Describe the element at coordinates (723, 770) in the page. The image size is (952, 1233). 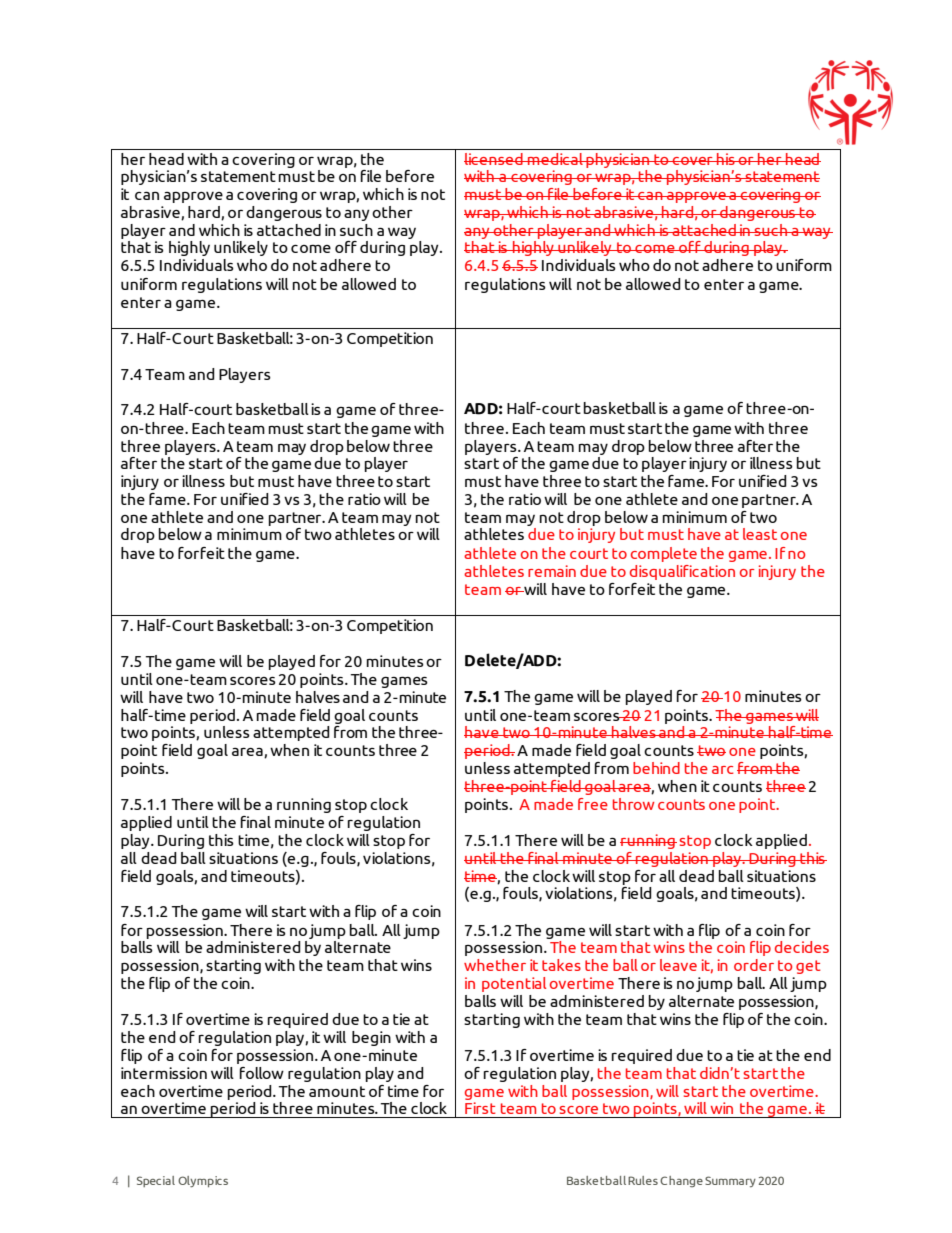
I see `arc` at that location.
